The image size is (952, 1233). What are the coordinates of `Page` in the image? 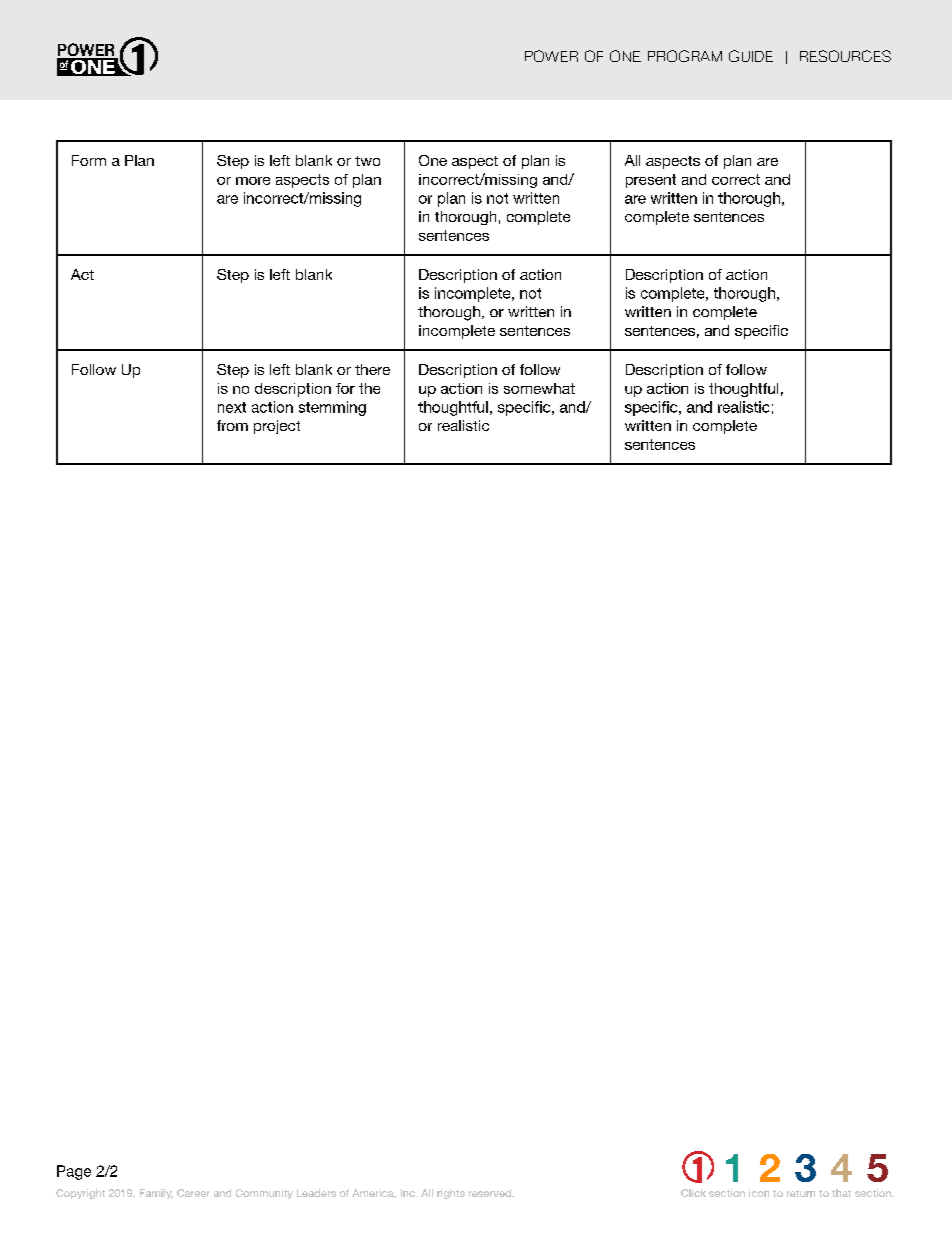 It's located at (74, 1172).
